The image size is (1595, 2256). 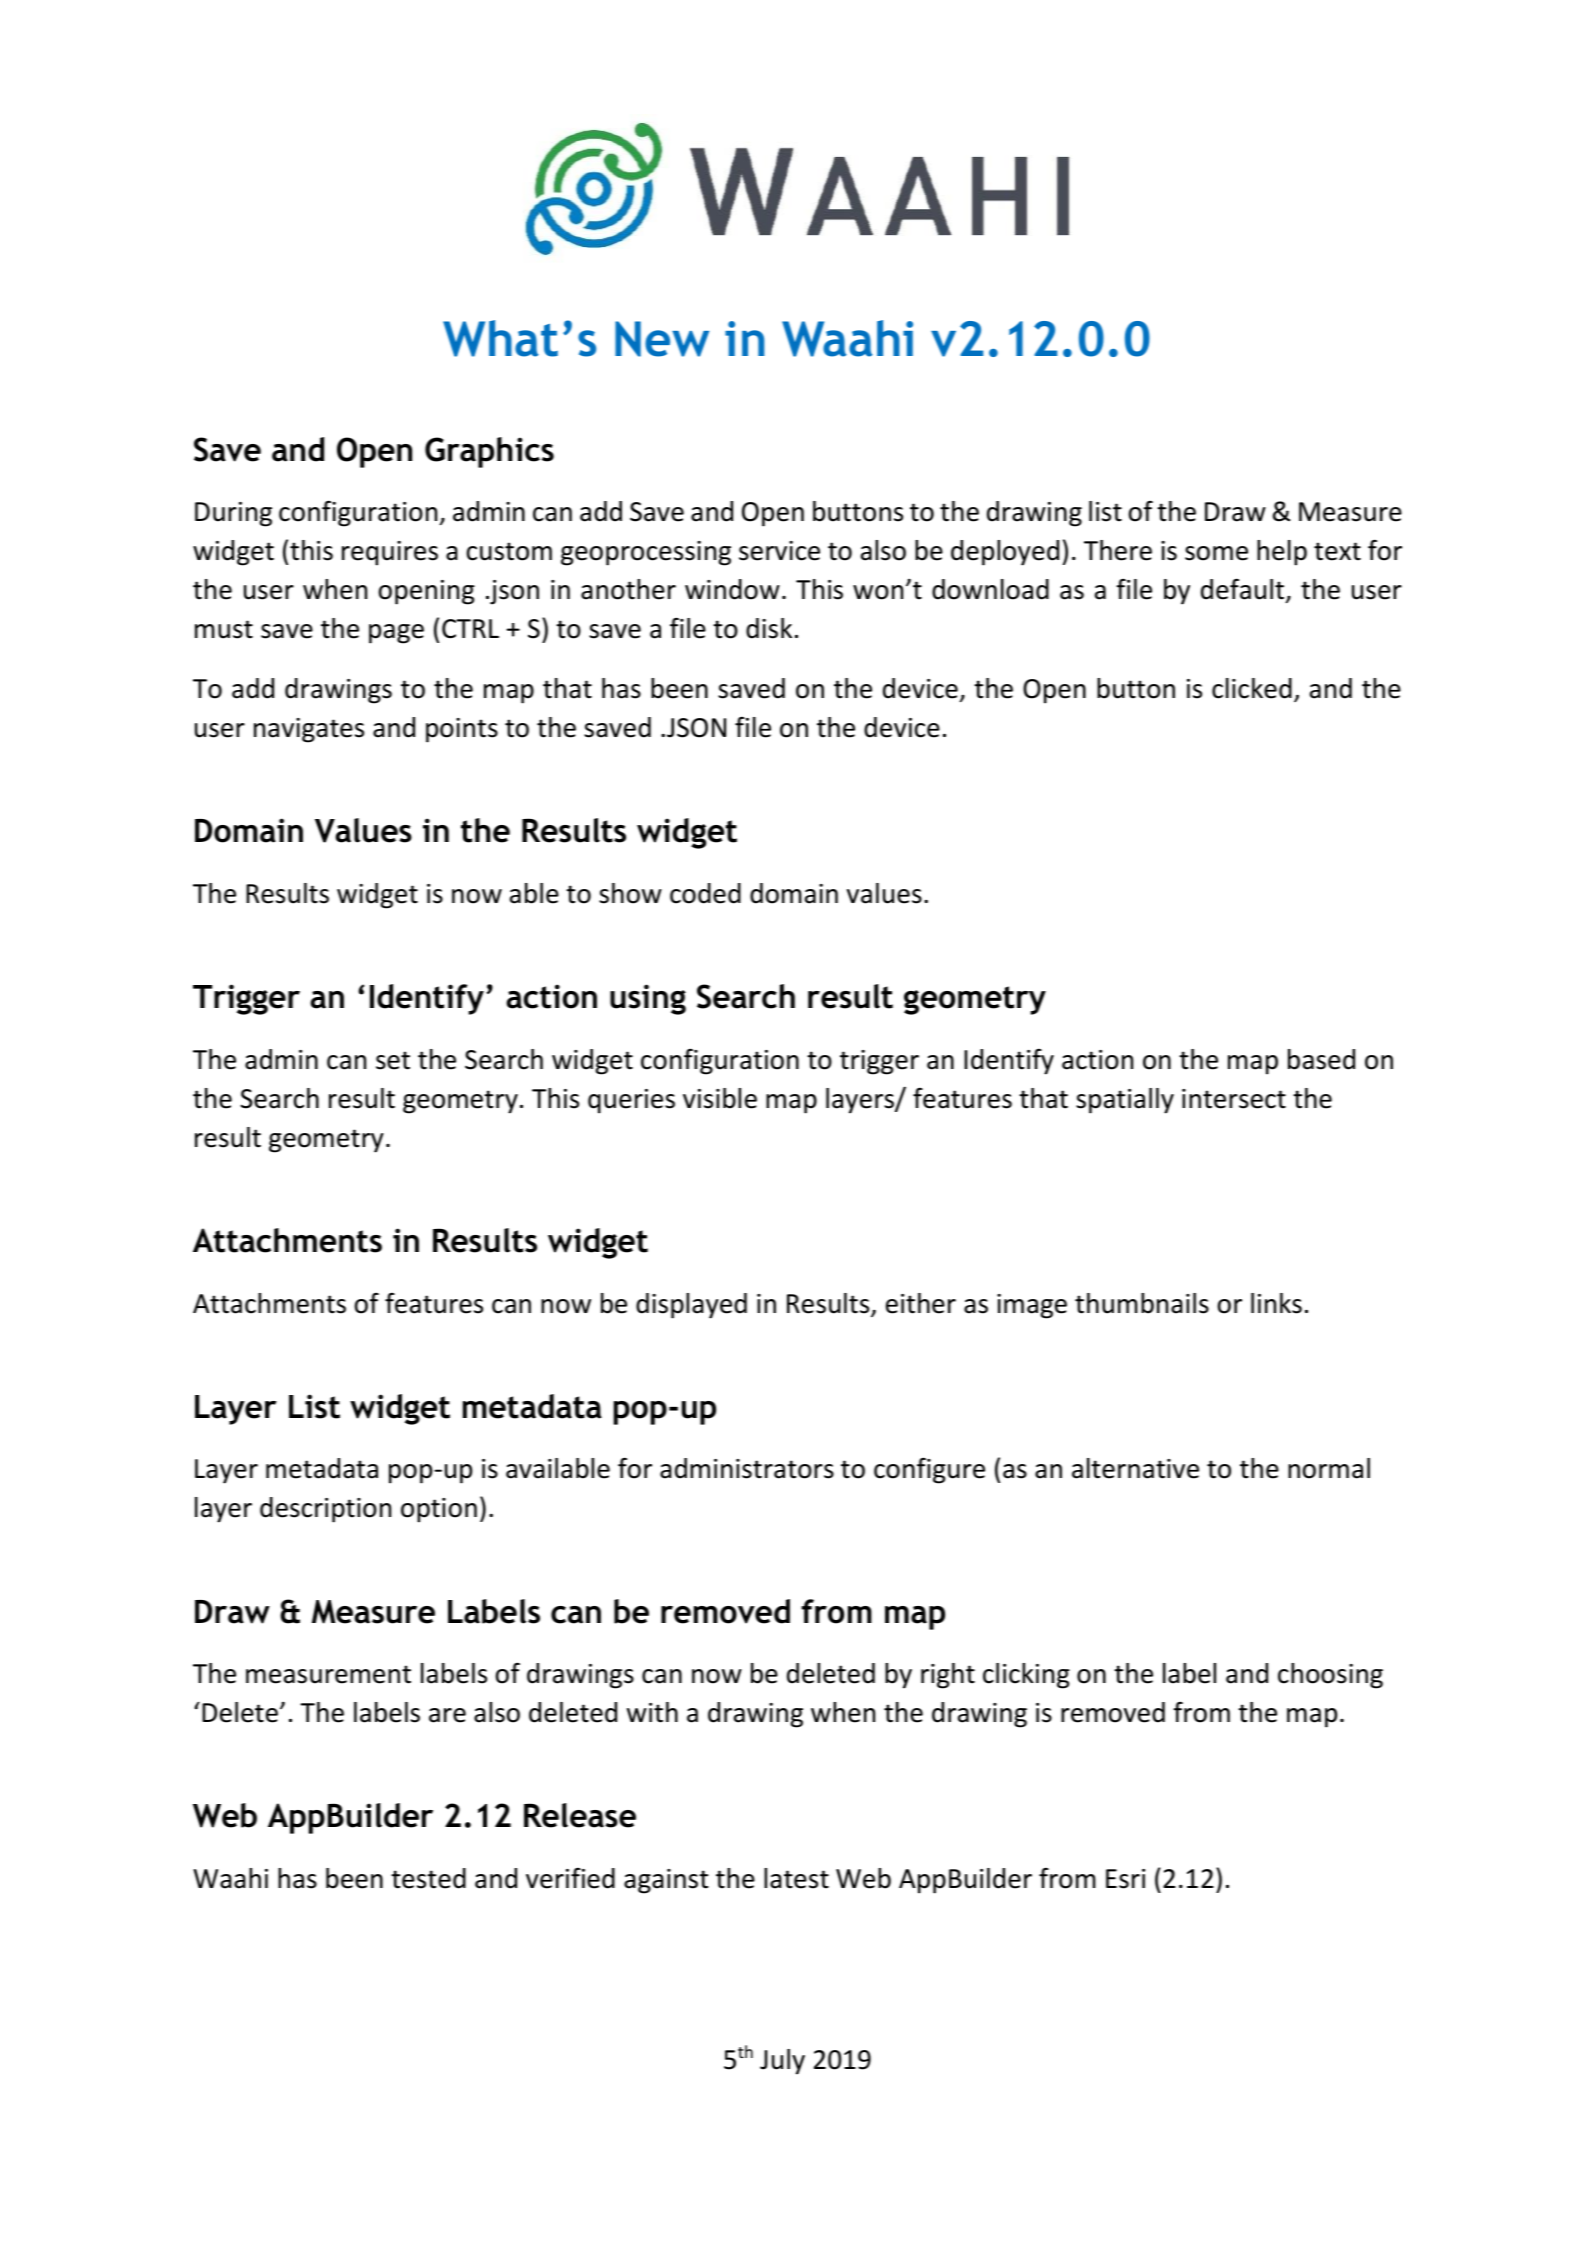 I want to click on choosing, so click(x=1330, y=1676).
